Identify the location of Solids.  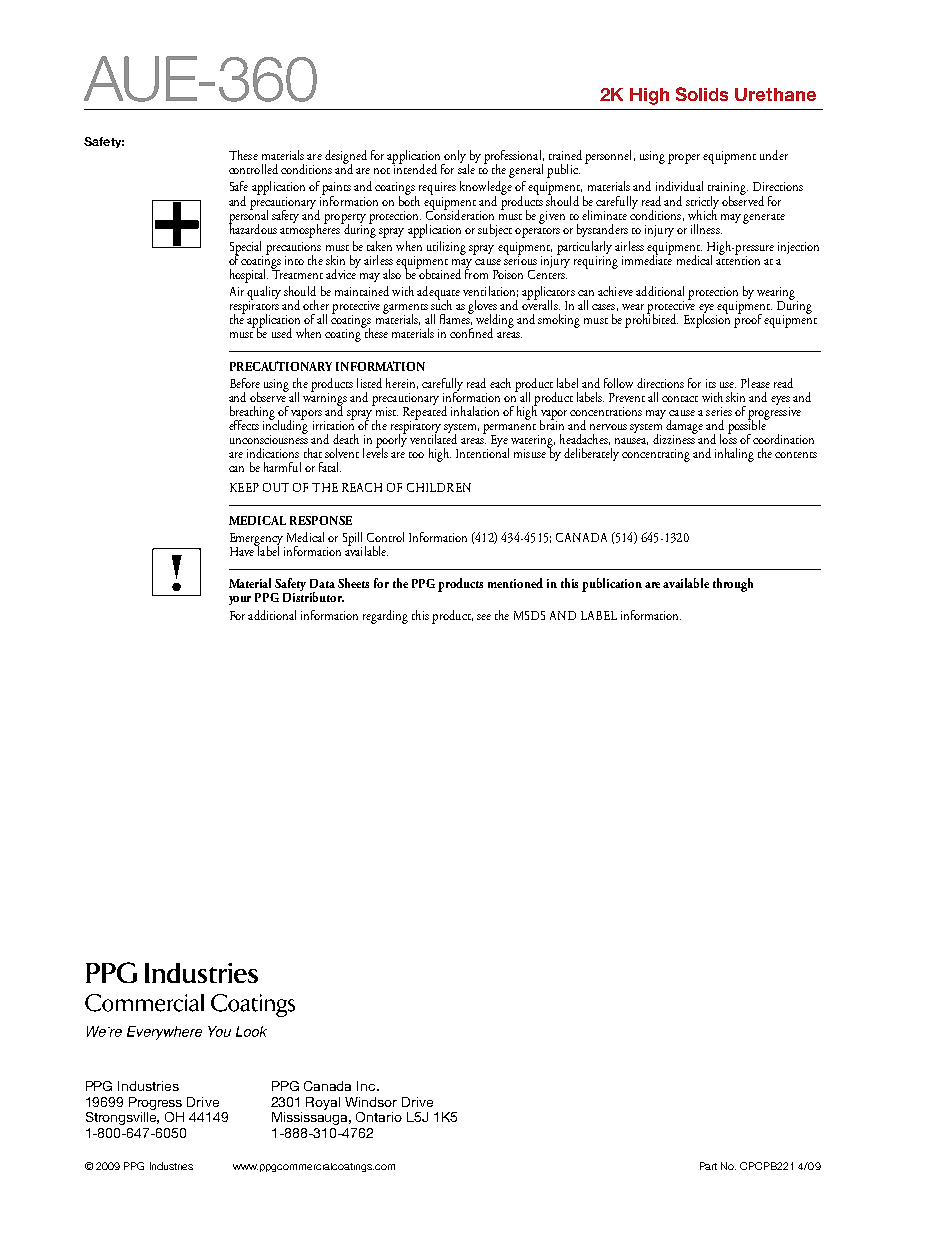
(702, 94).
